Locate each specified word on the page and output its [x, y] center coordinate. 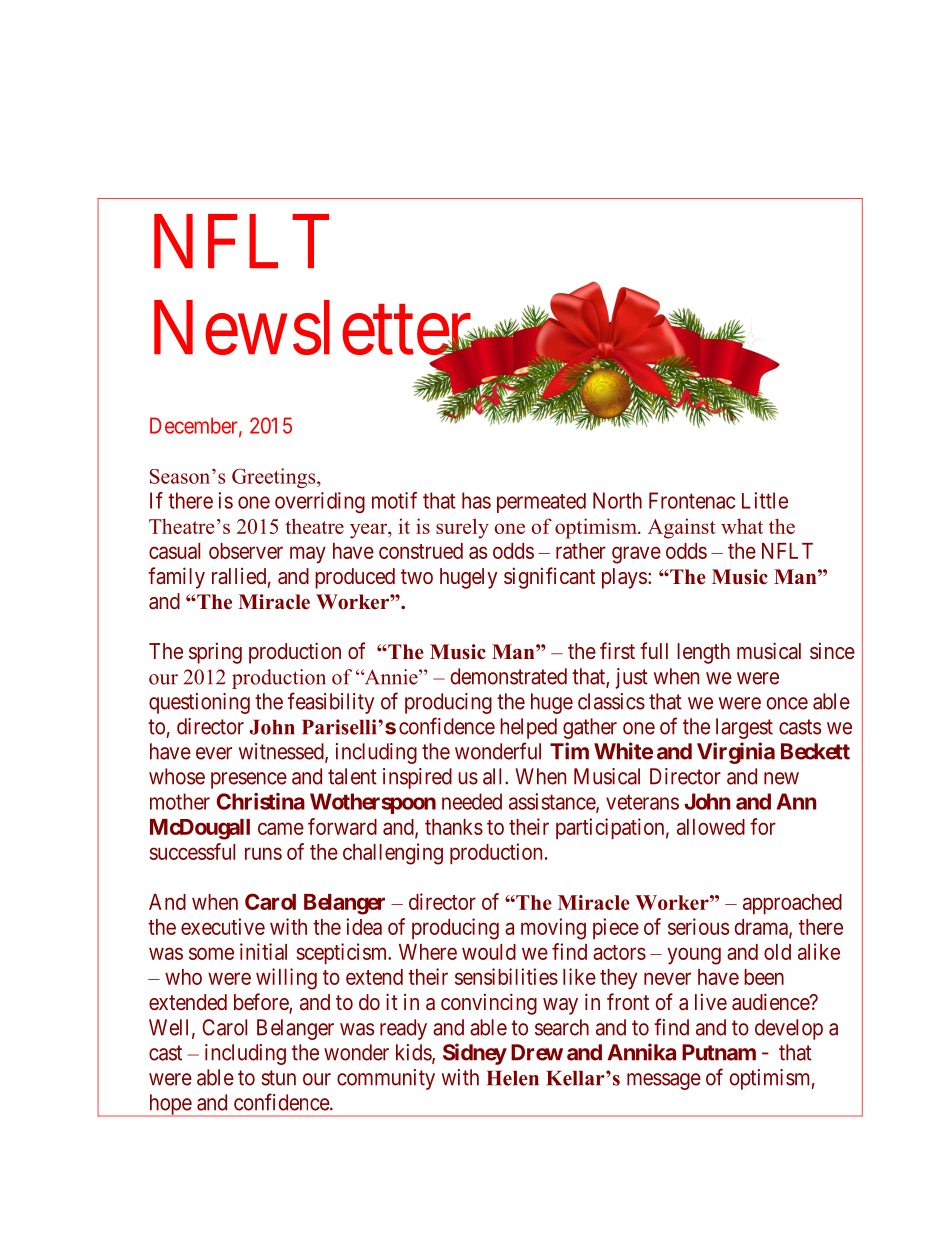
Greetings [275, 478]
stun [278, 1078]
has [476, 500]
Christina [260, 801]
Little [765, 500]
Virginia [736, 753]
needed [472, 801]
